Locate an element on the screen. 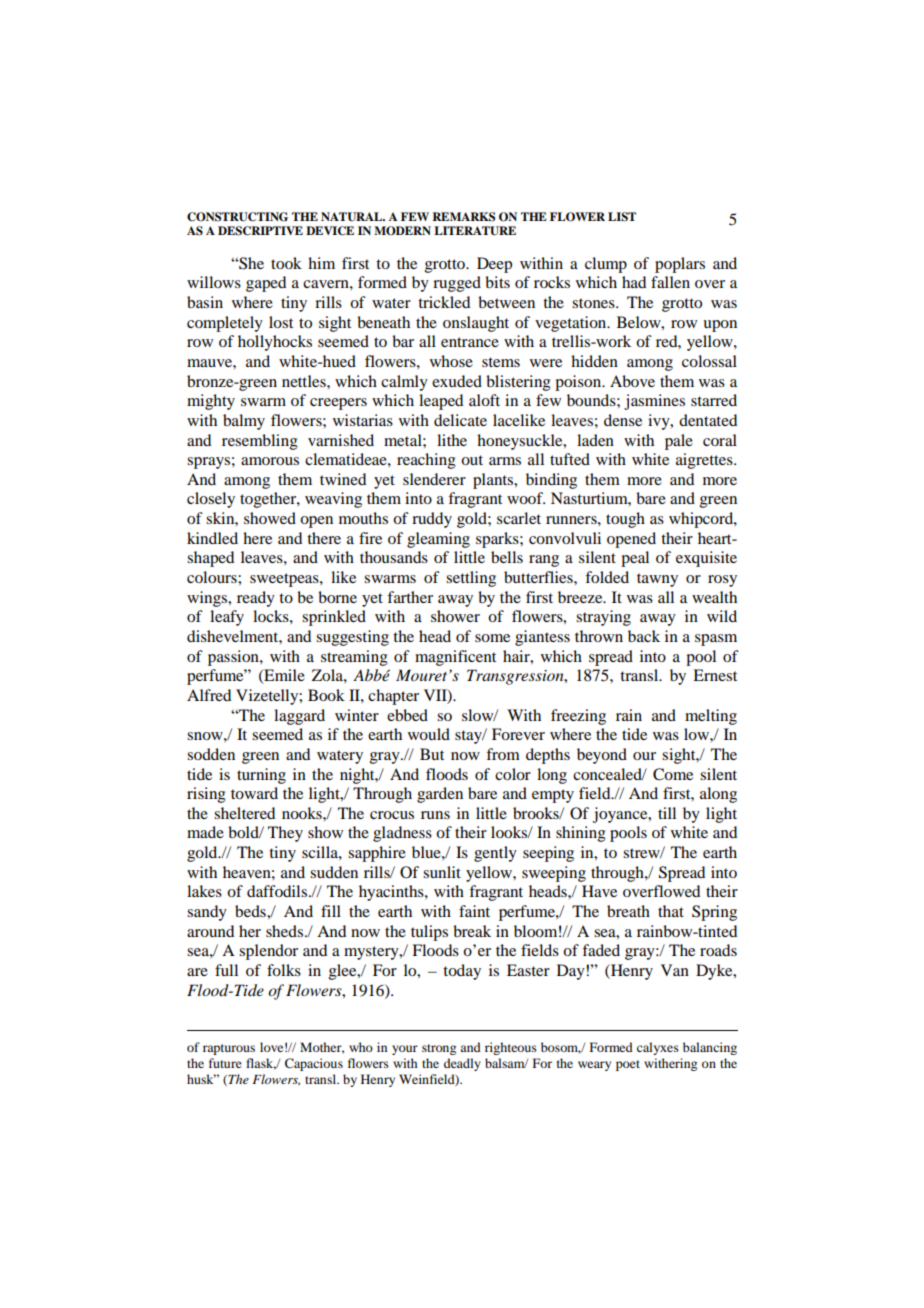  fallen is located at coordinates (670, 282).
